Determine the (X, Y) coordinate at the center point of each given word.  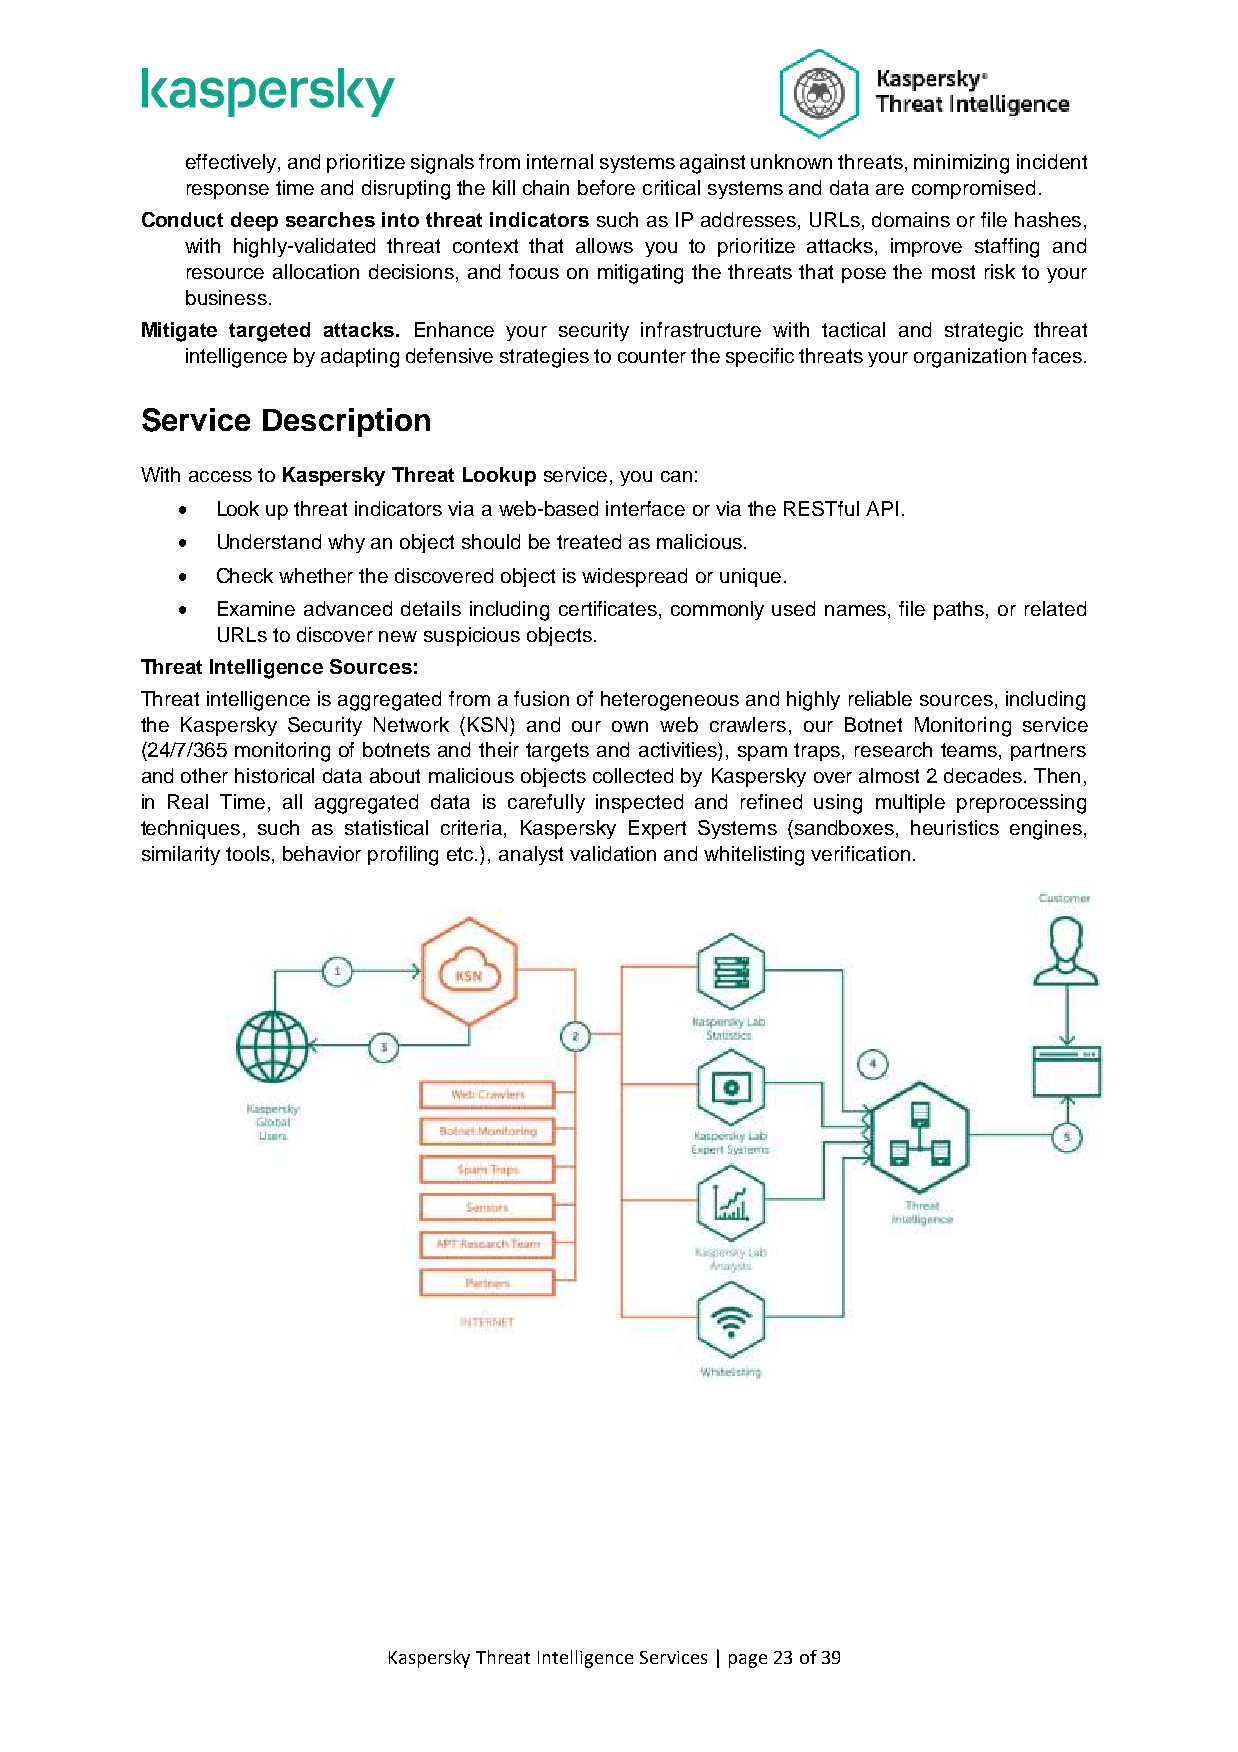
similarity (181, 855)
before (606, 187)
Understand (269, 541)
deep (254, 221)
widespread (634, 577)
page (748, 1661)
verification (860, 853)
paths (960, 610)
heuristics (955, 827)
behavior (322, 853)
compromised (973, 189)
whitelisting (754, 856)
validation (613, 853)
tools (249, 855)
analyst (531, 855)
